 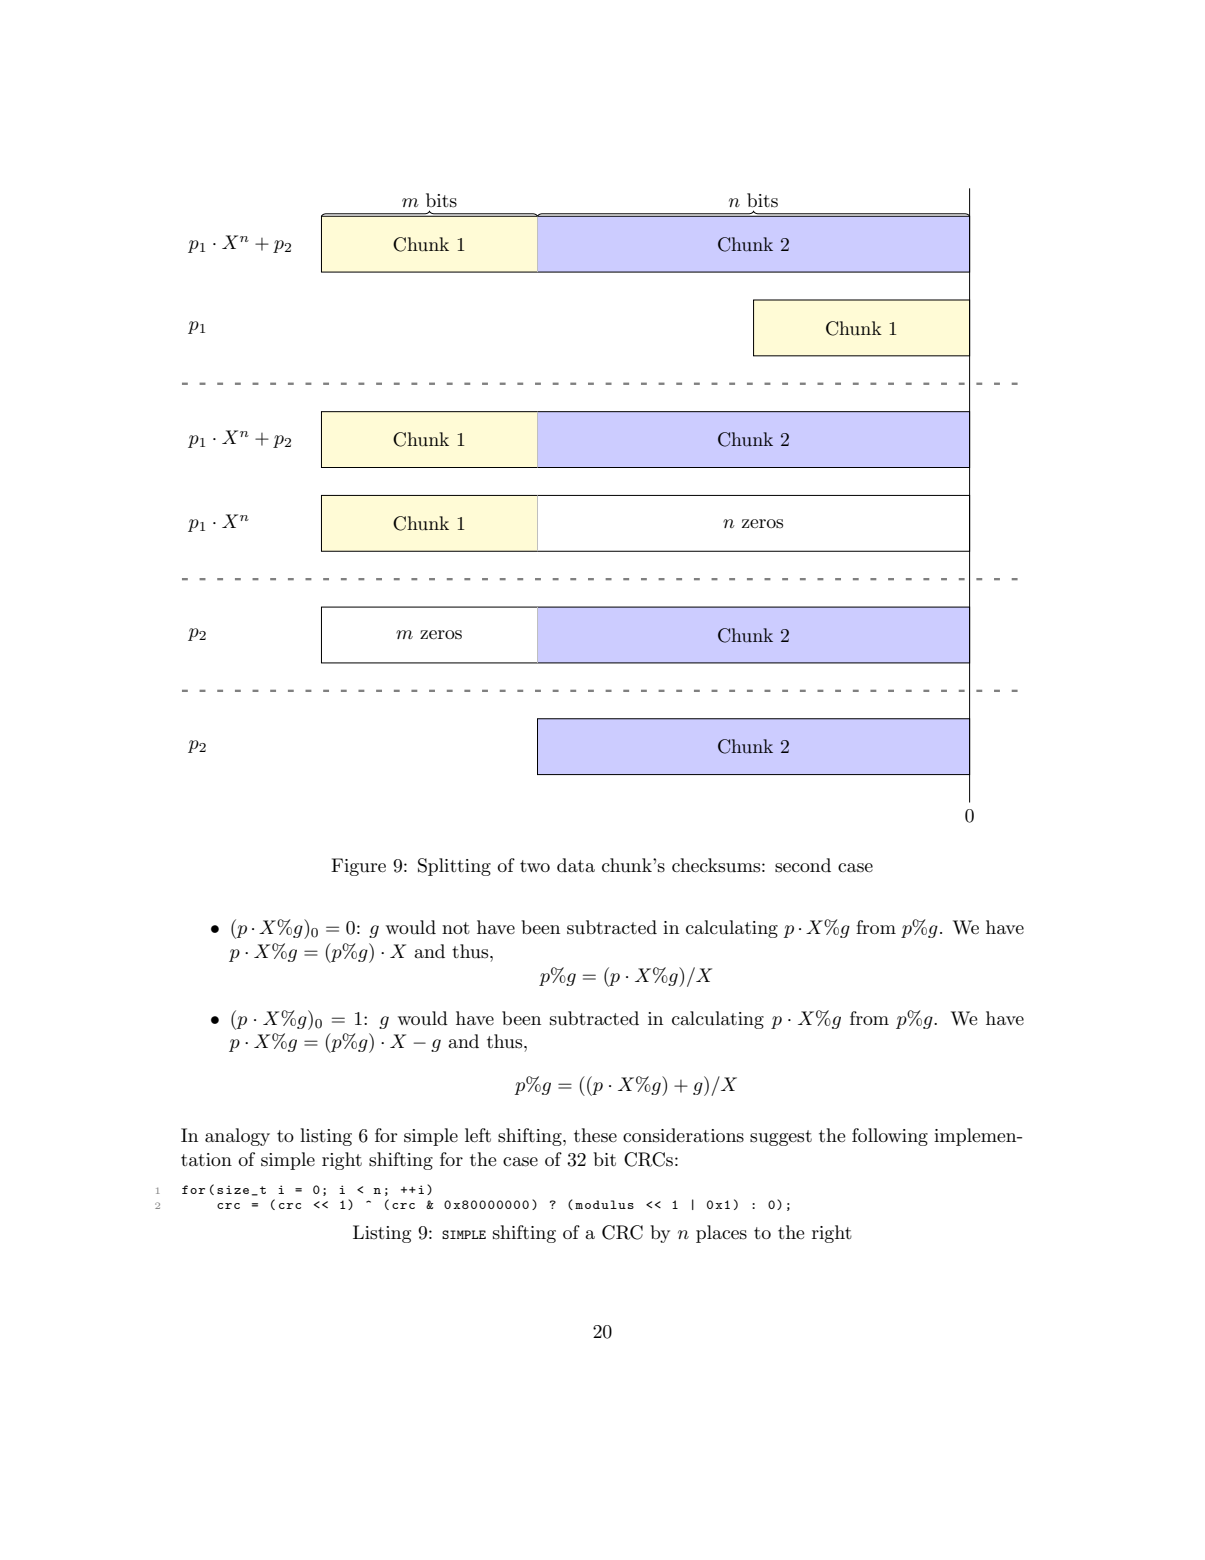 What do you see at coordinates (535, 866) in the document?
I see `two` at bounding box center [535, 866].
